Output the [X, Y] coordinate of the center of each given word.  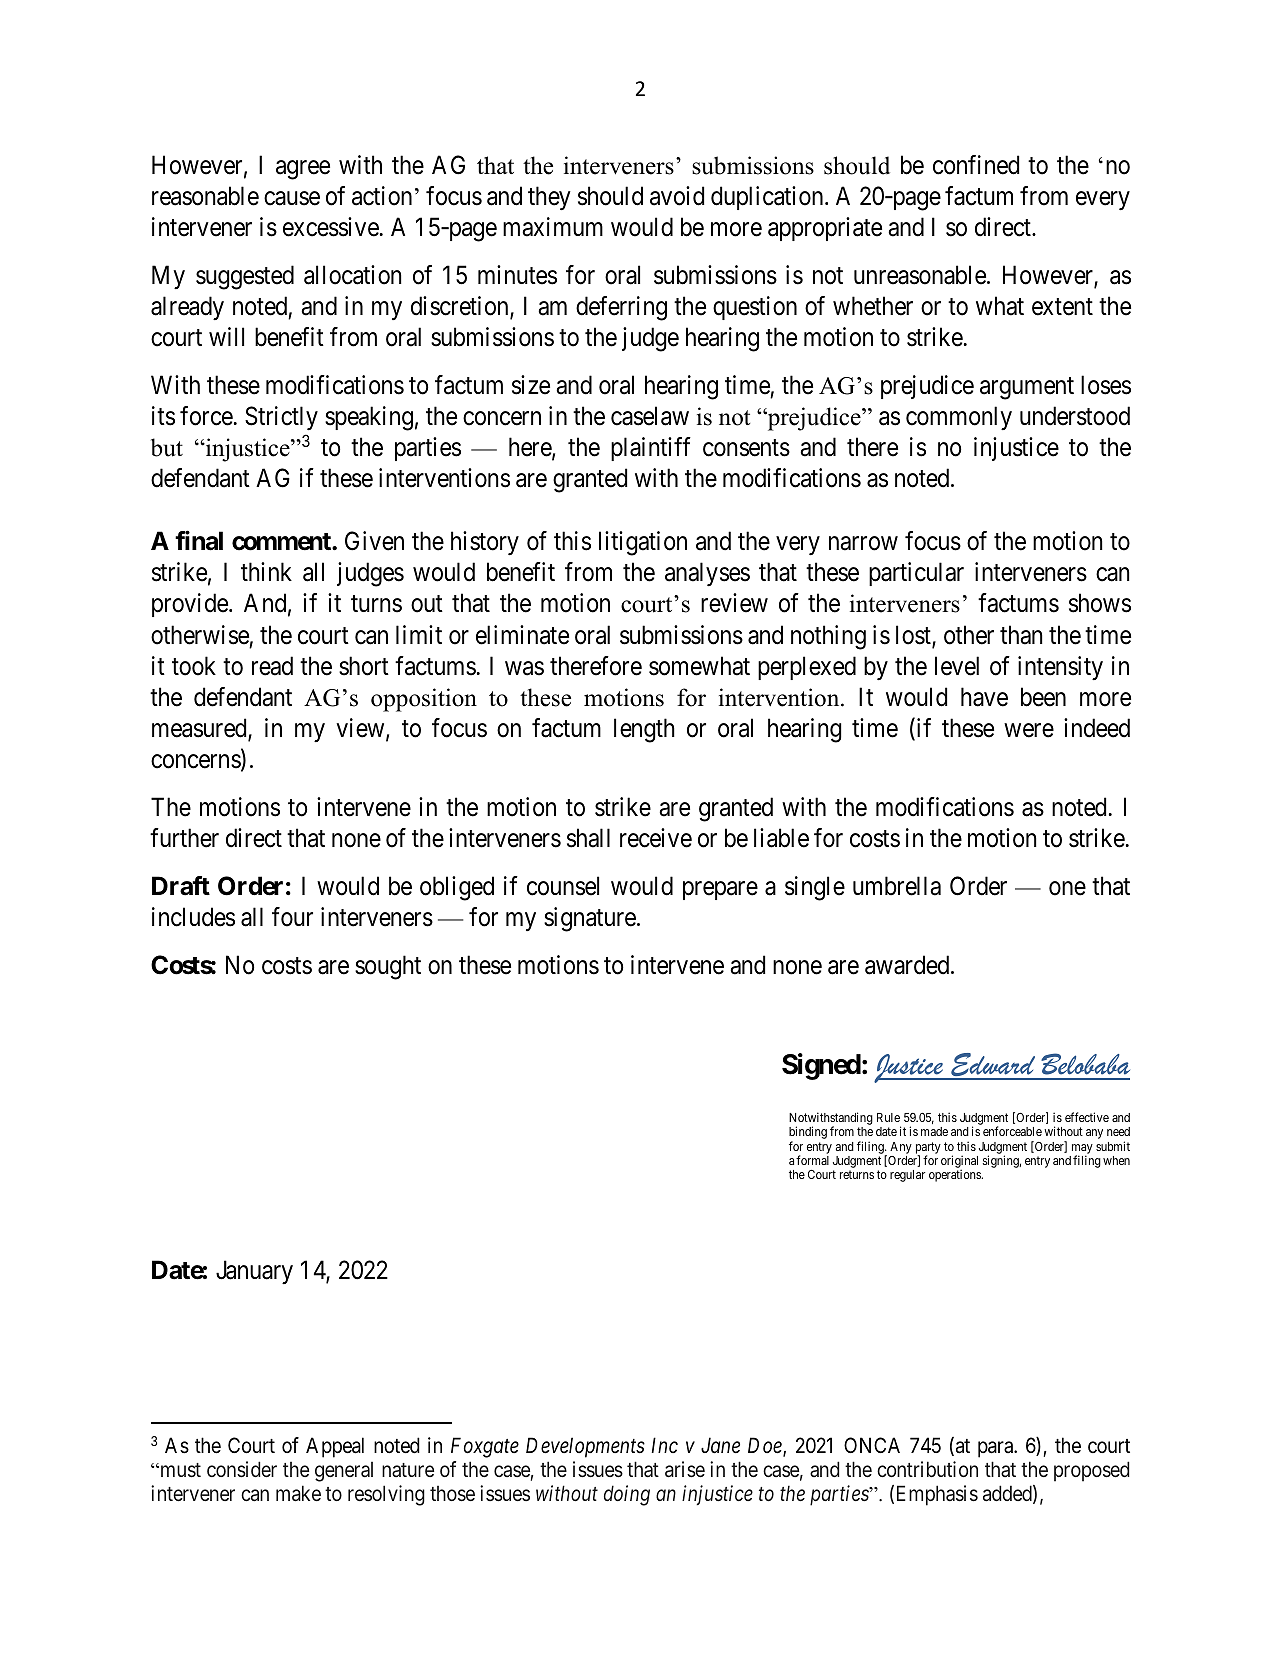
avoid [677, 196]
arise [685, 1469]
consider [242, 1469]
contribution [927, 1469]
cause [292, 198]
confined [976, 165]
